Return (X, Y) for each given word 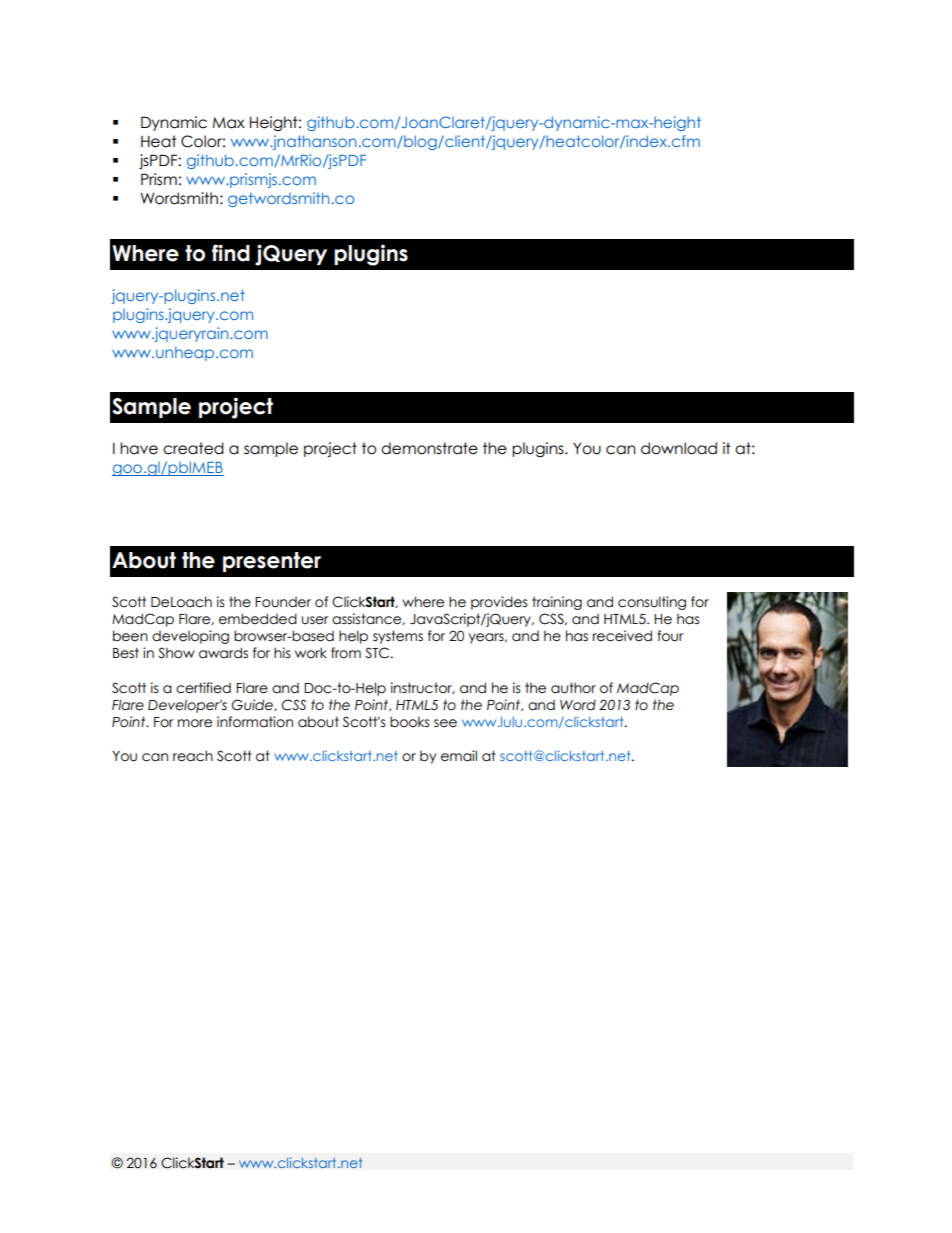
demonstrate (429, 448)
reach (193, 756)
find (231, 253)
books (409, 722)
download (679, 448)
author (573, 688)
